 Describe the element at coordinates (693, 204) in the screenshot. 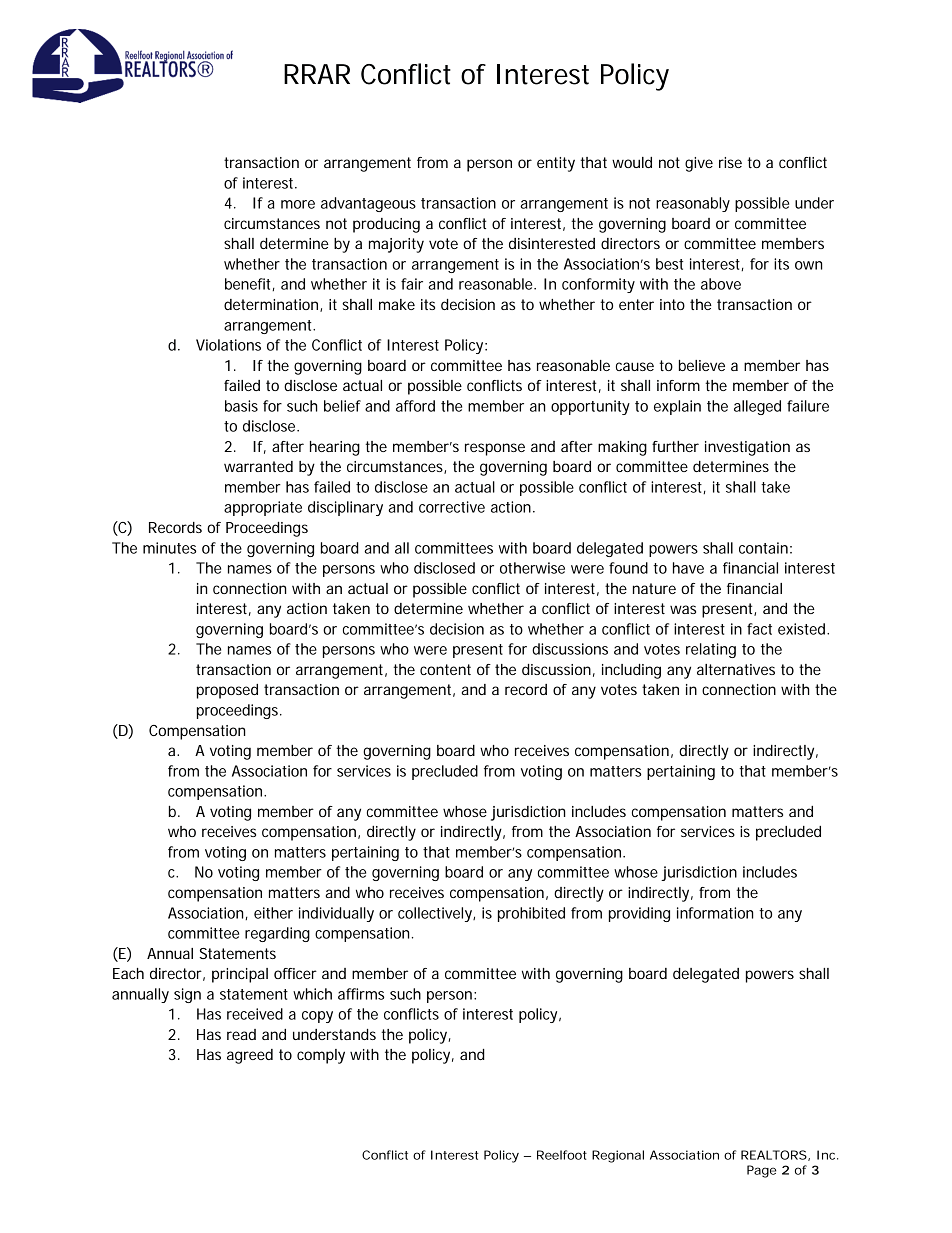

I see `reasonably` at that location.
